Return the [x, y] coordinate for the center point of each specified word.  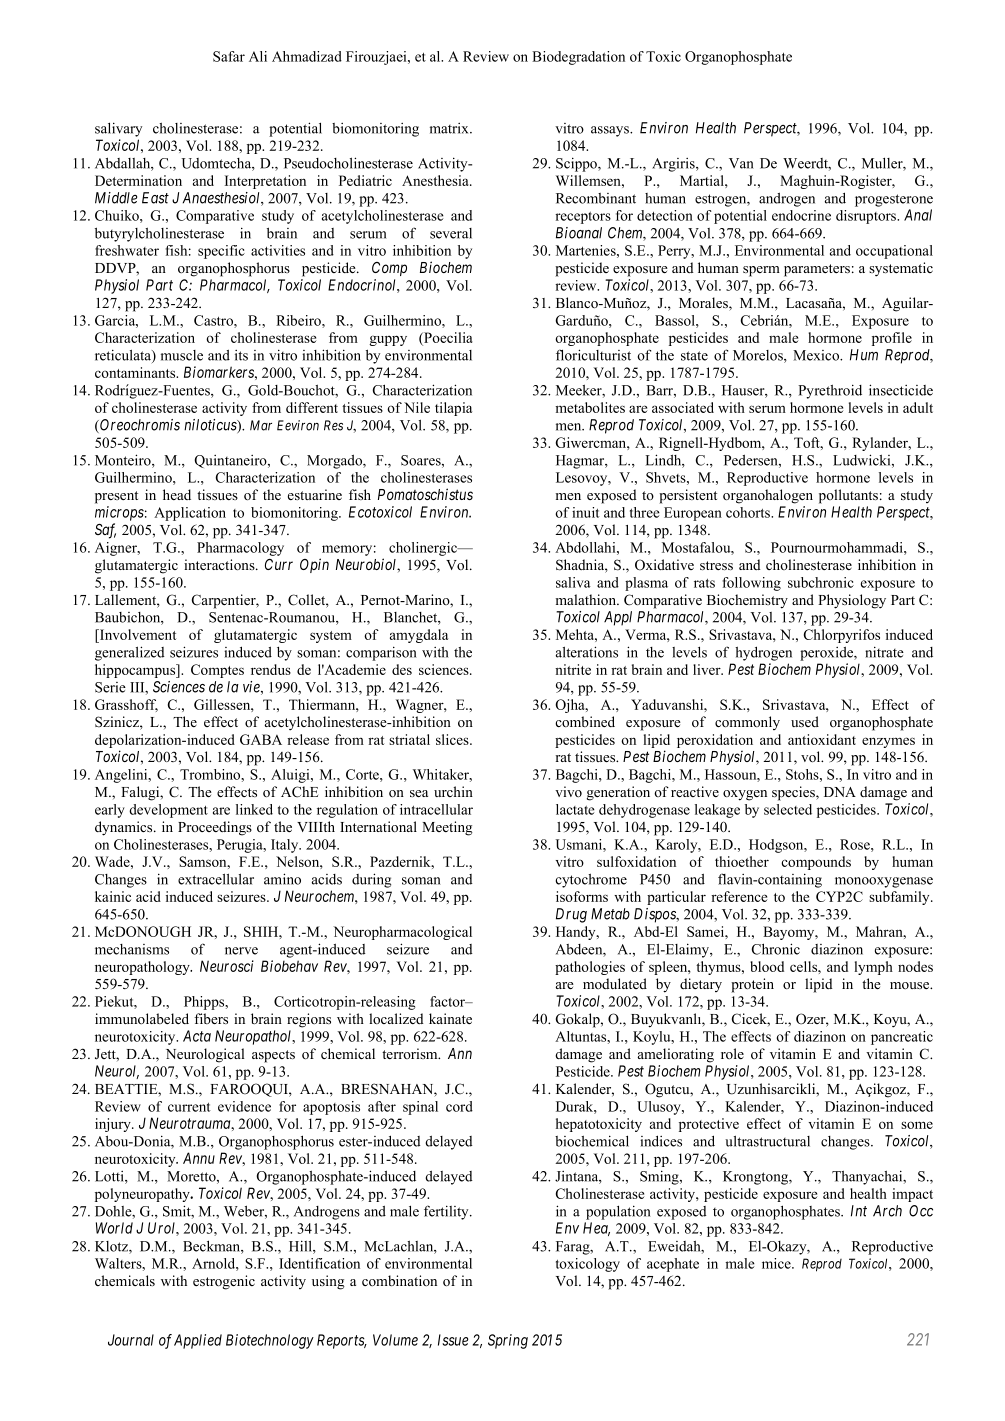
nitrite [573, 669]
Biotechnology [270, 1341]
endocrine [801, 215]
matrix [450, 128]
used [805, 721]
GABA [261, 739]
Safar [229, 56]
